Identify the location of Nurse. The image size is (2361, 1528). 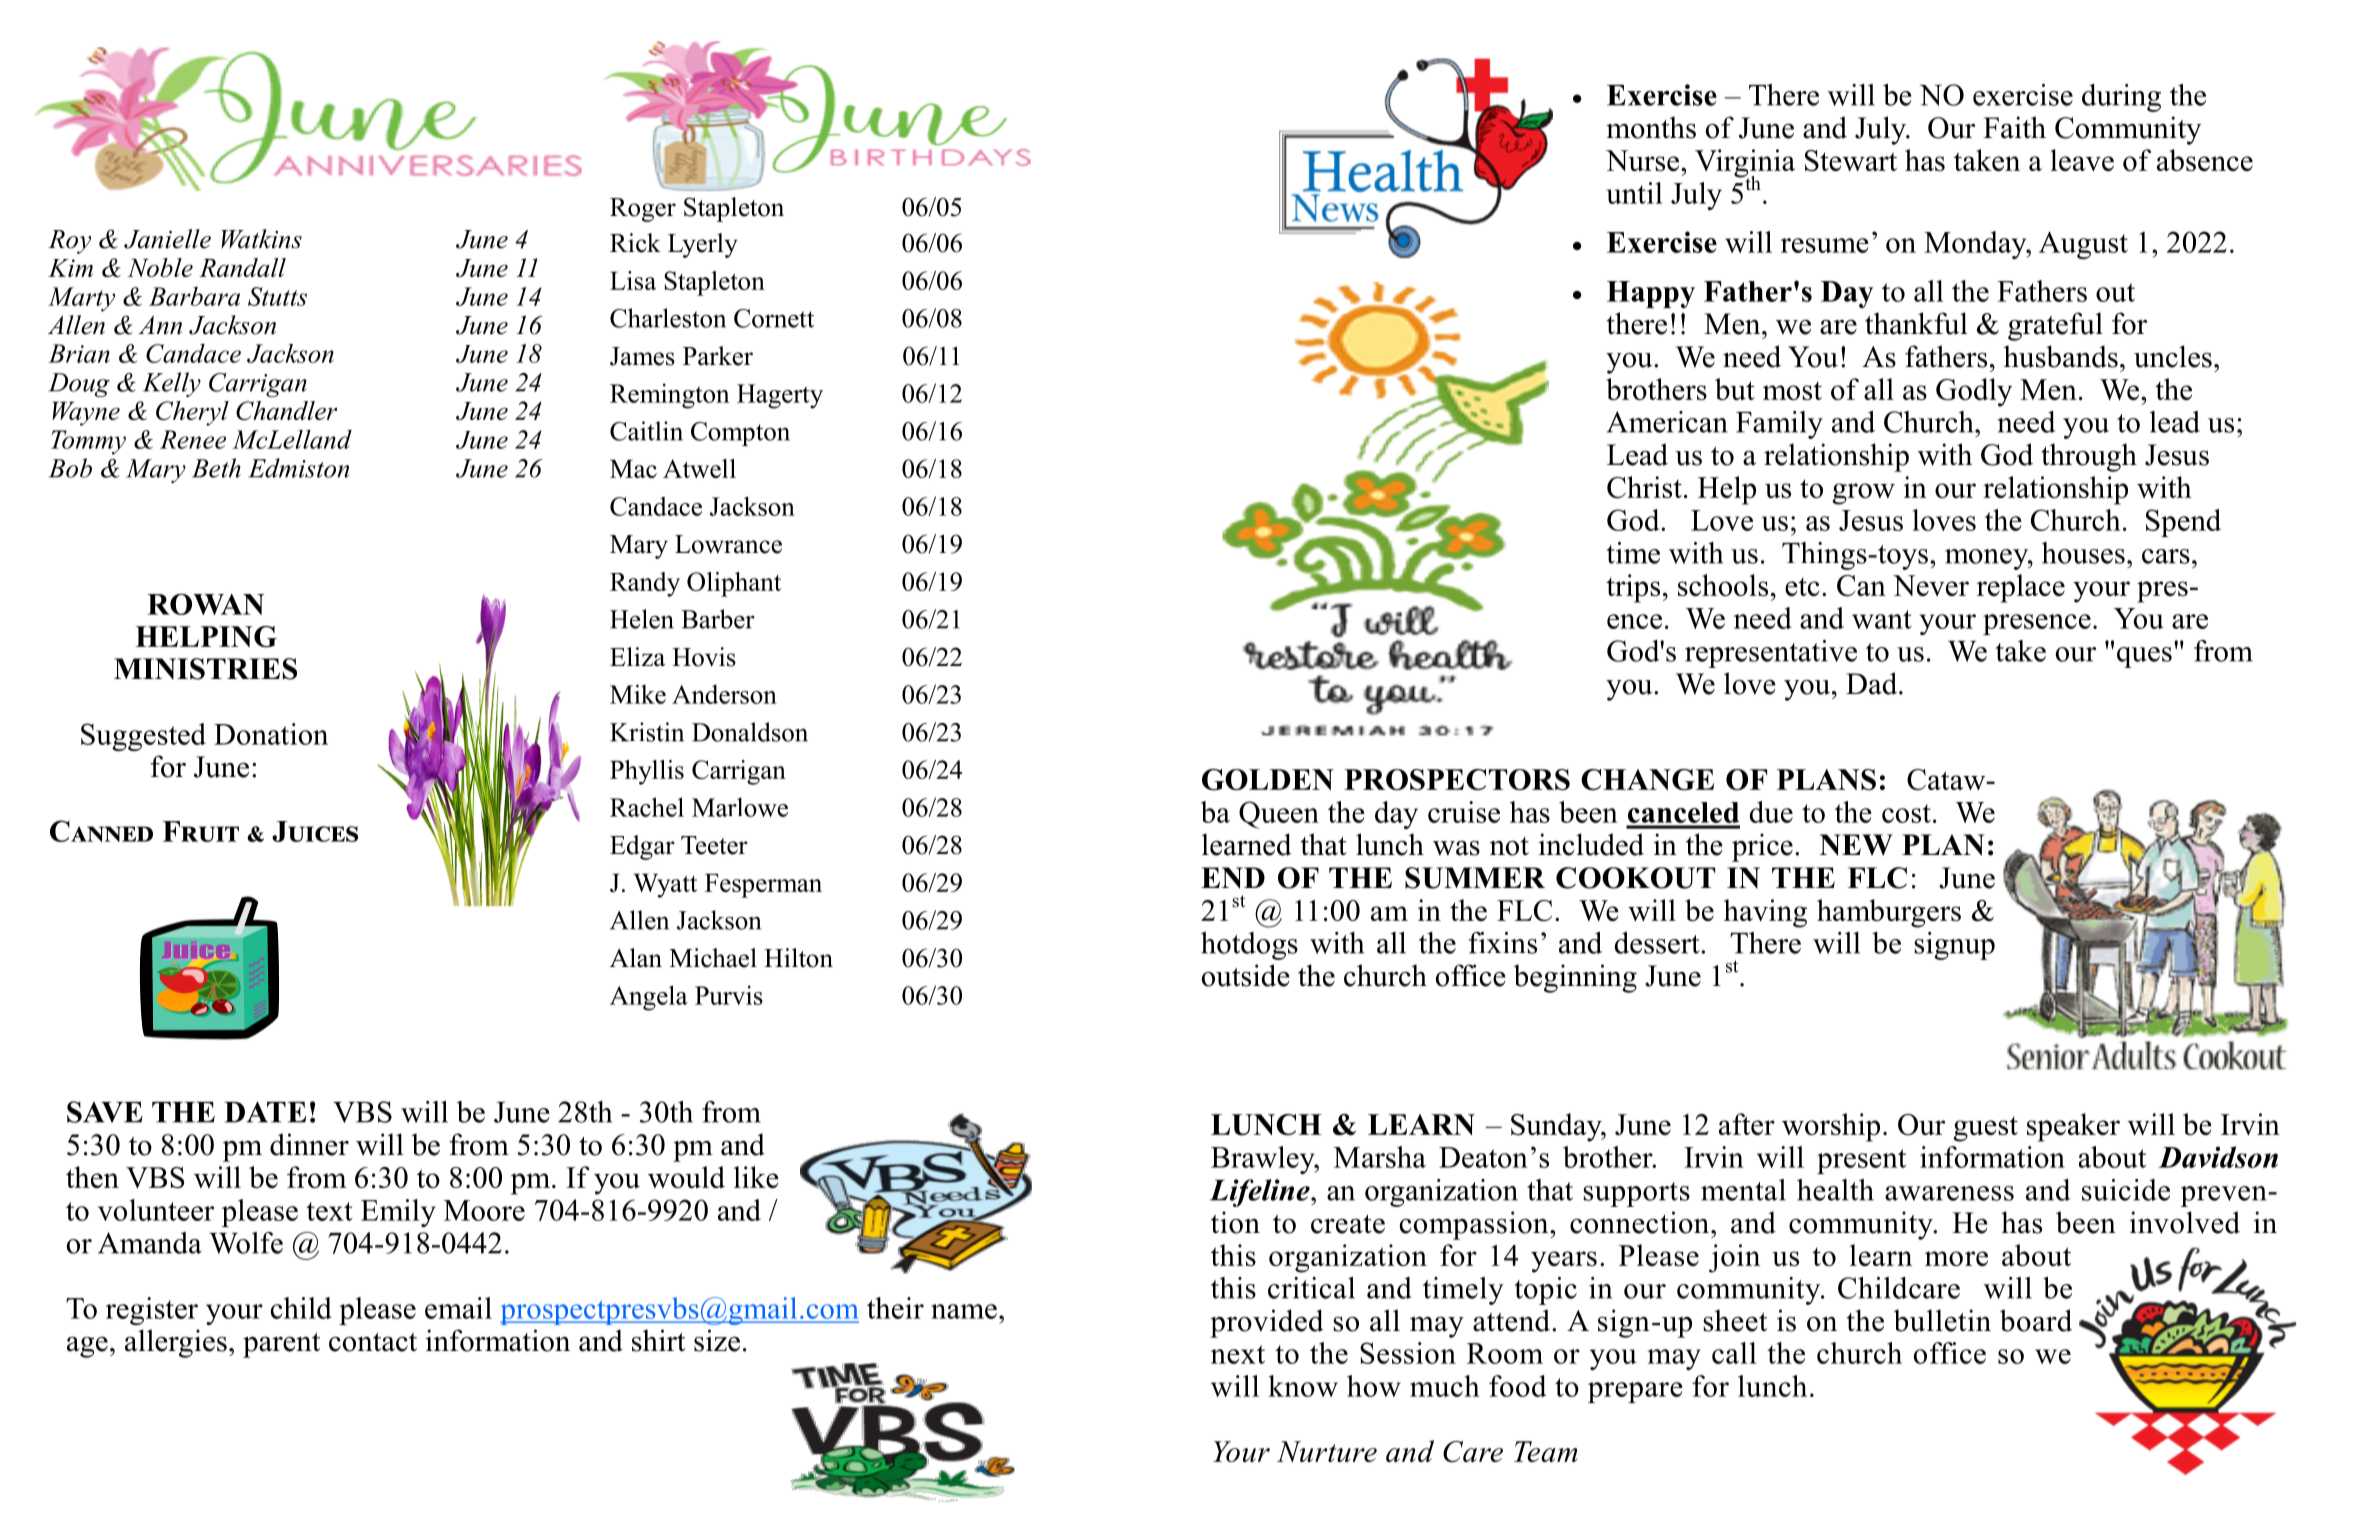
(1644, 160).
